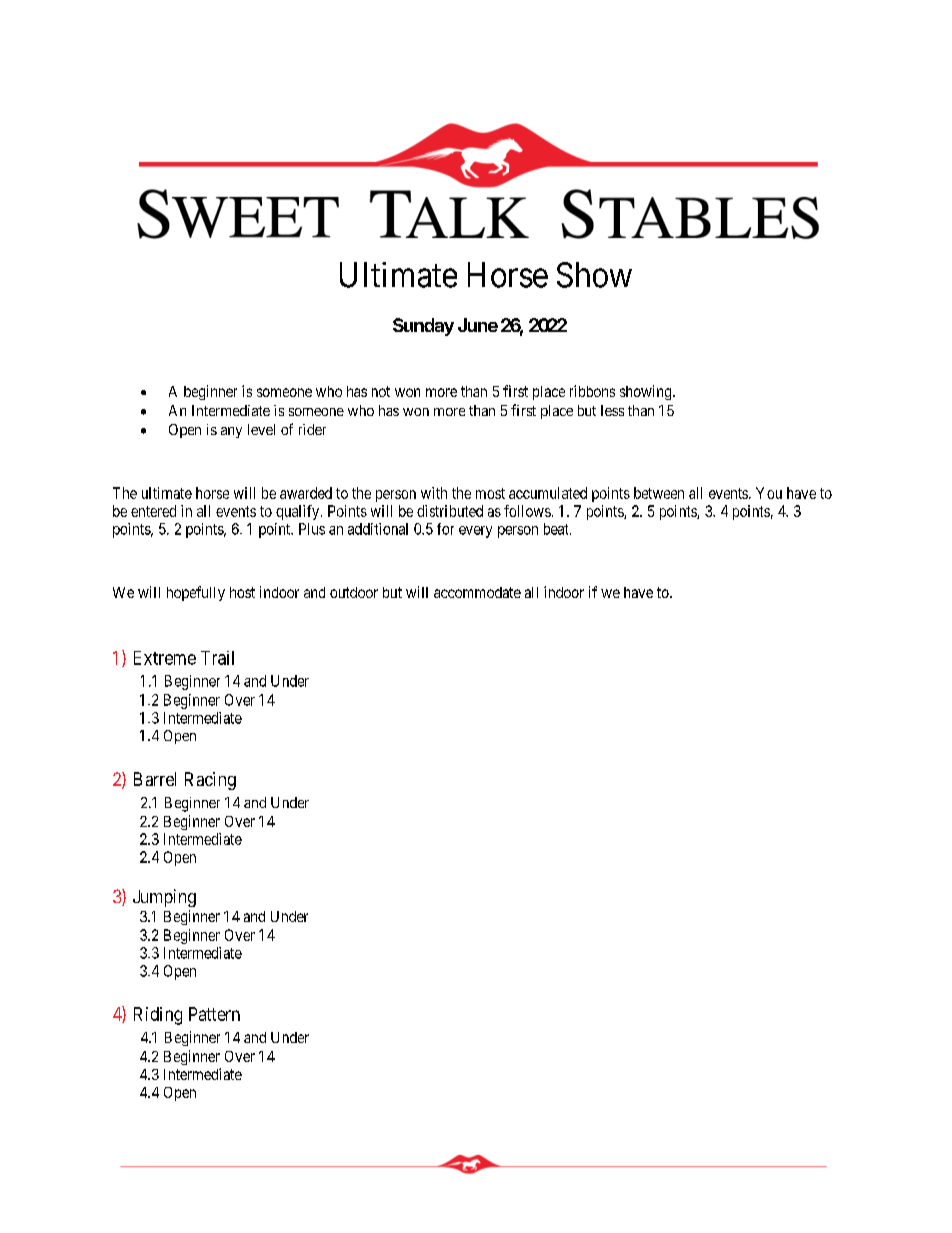 Image resolution: width=952 pixels, height=1233 pixels. What do you see at coordinates (477, 592) in the document?
I see `accommodate` at bounding box center [477, 592].
